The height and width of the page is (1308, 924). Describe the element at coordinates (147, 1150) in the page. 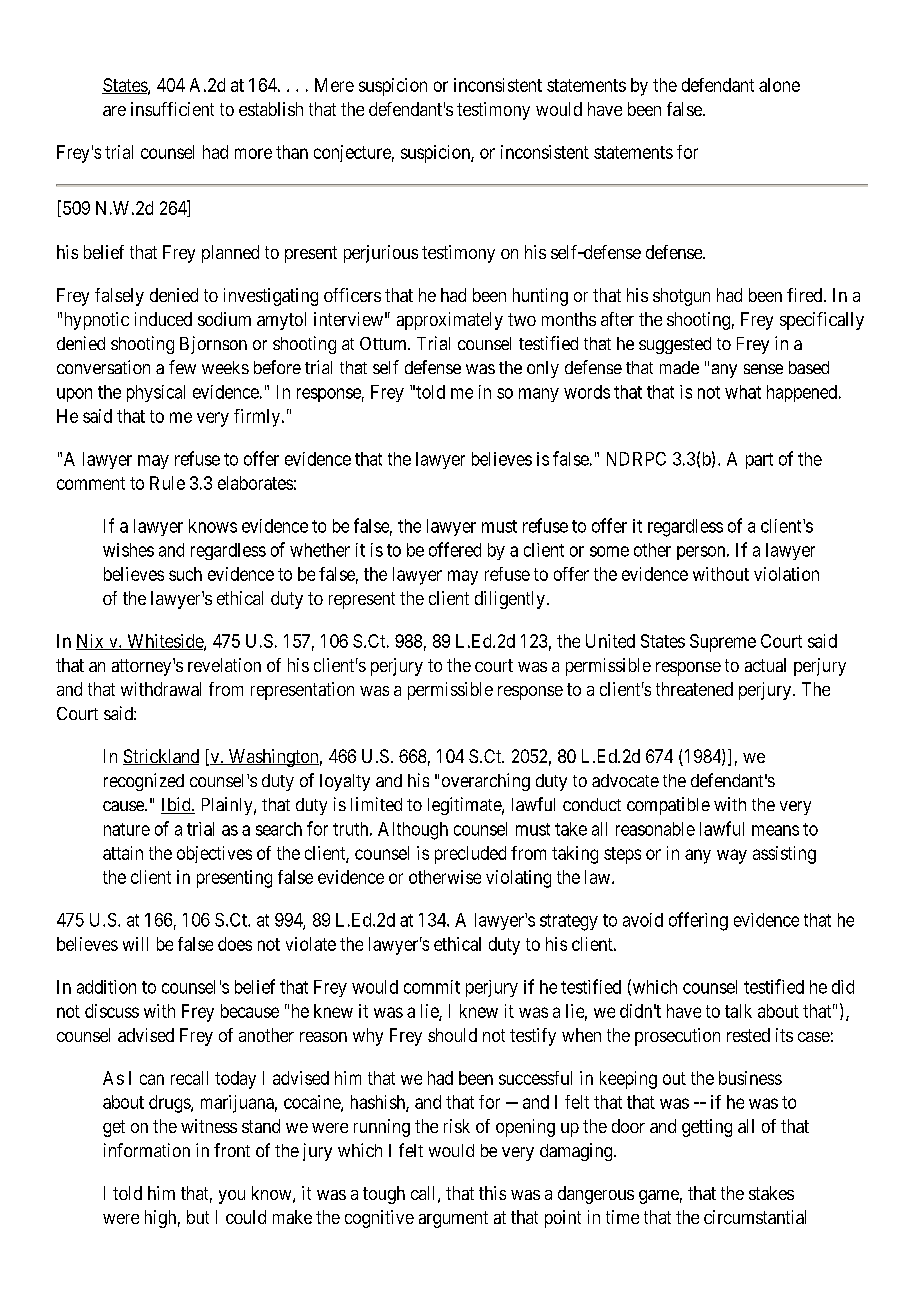

I see `information` at that location.
